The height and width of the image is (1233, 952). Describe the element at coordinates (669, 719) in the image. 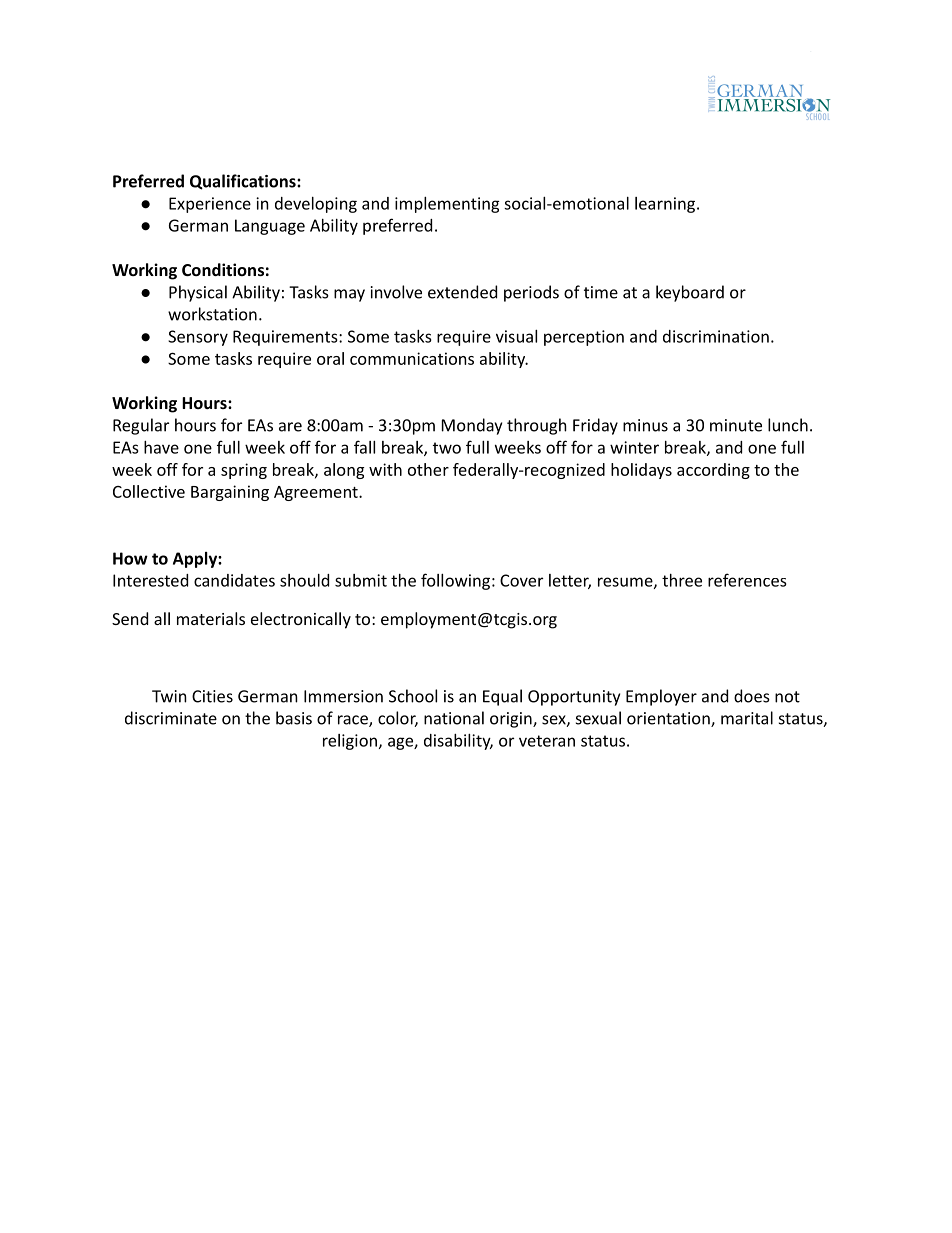

I see `orientation` at that location.
